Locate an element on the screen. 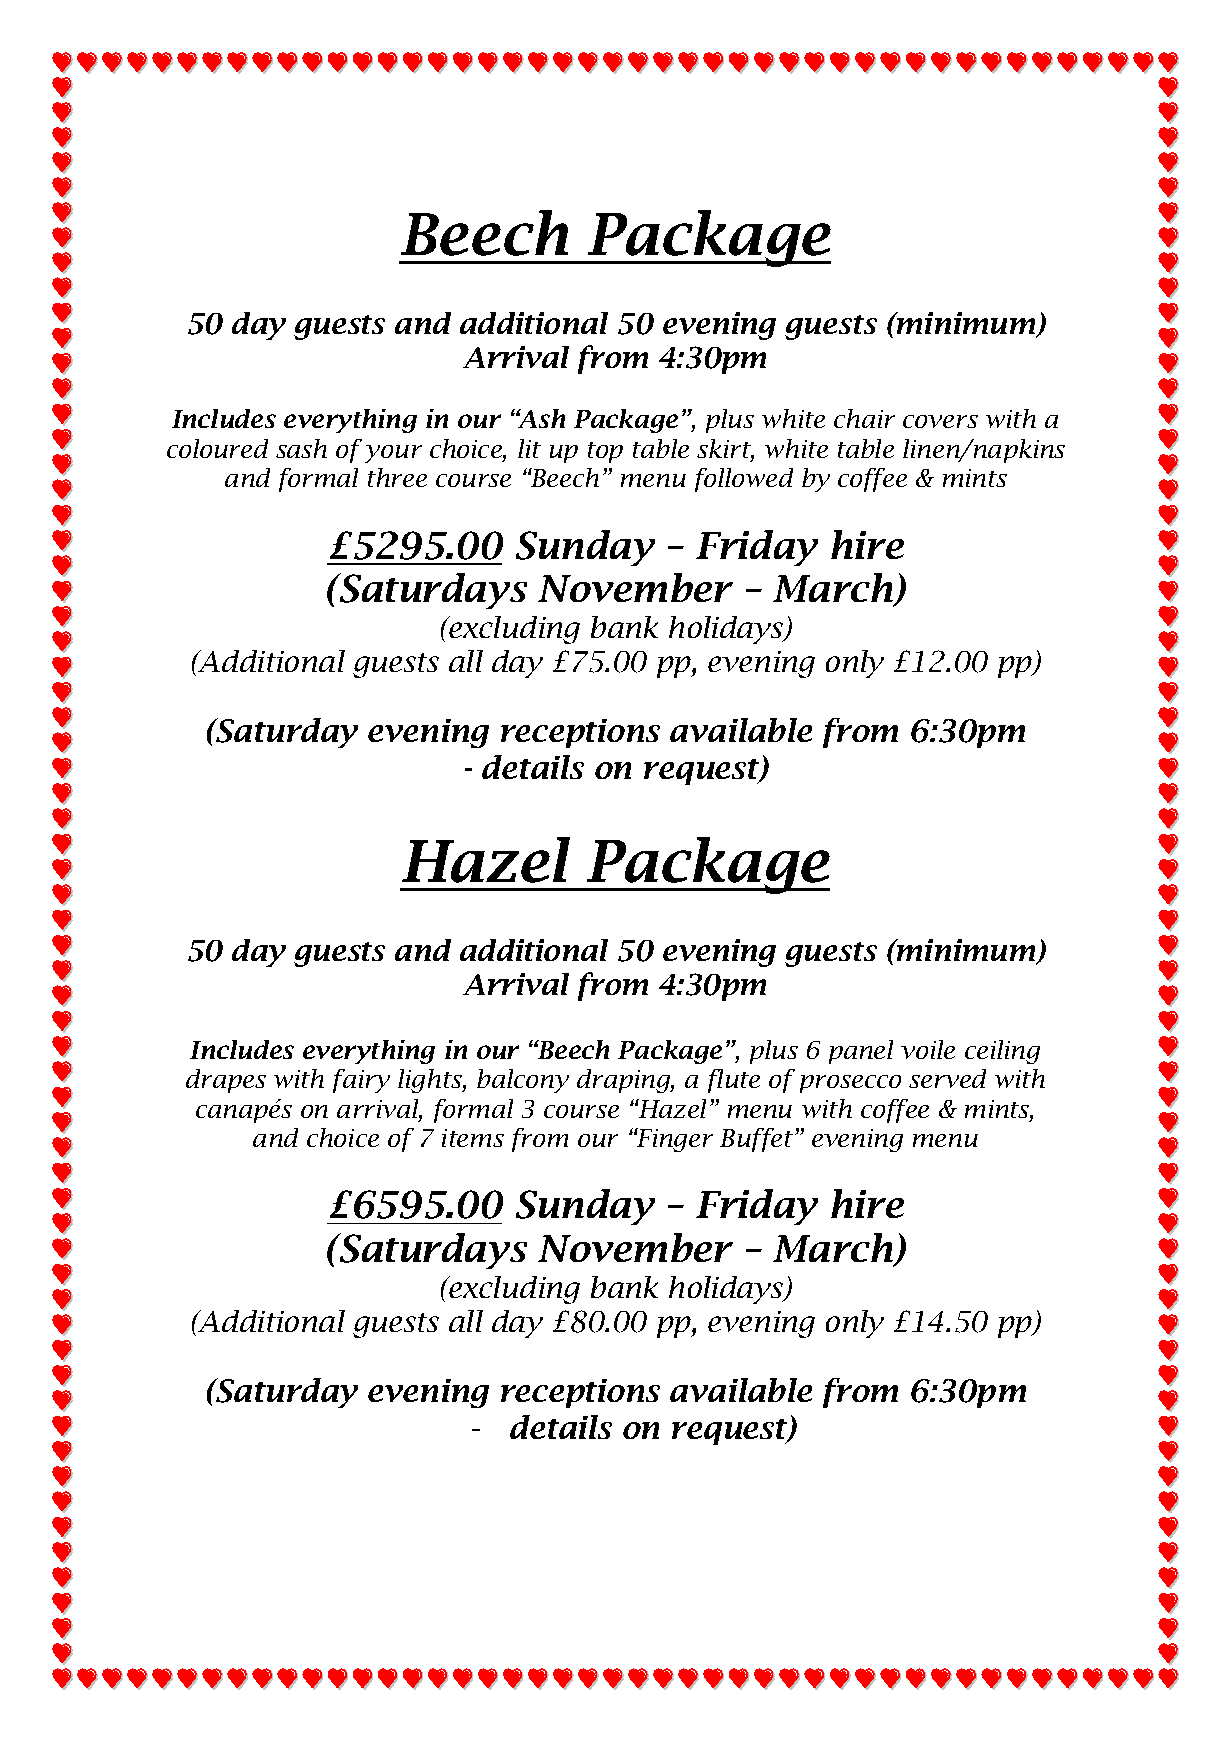  top is located at coordinates (605, 452).
